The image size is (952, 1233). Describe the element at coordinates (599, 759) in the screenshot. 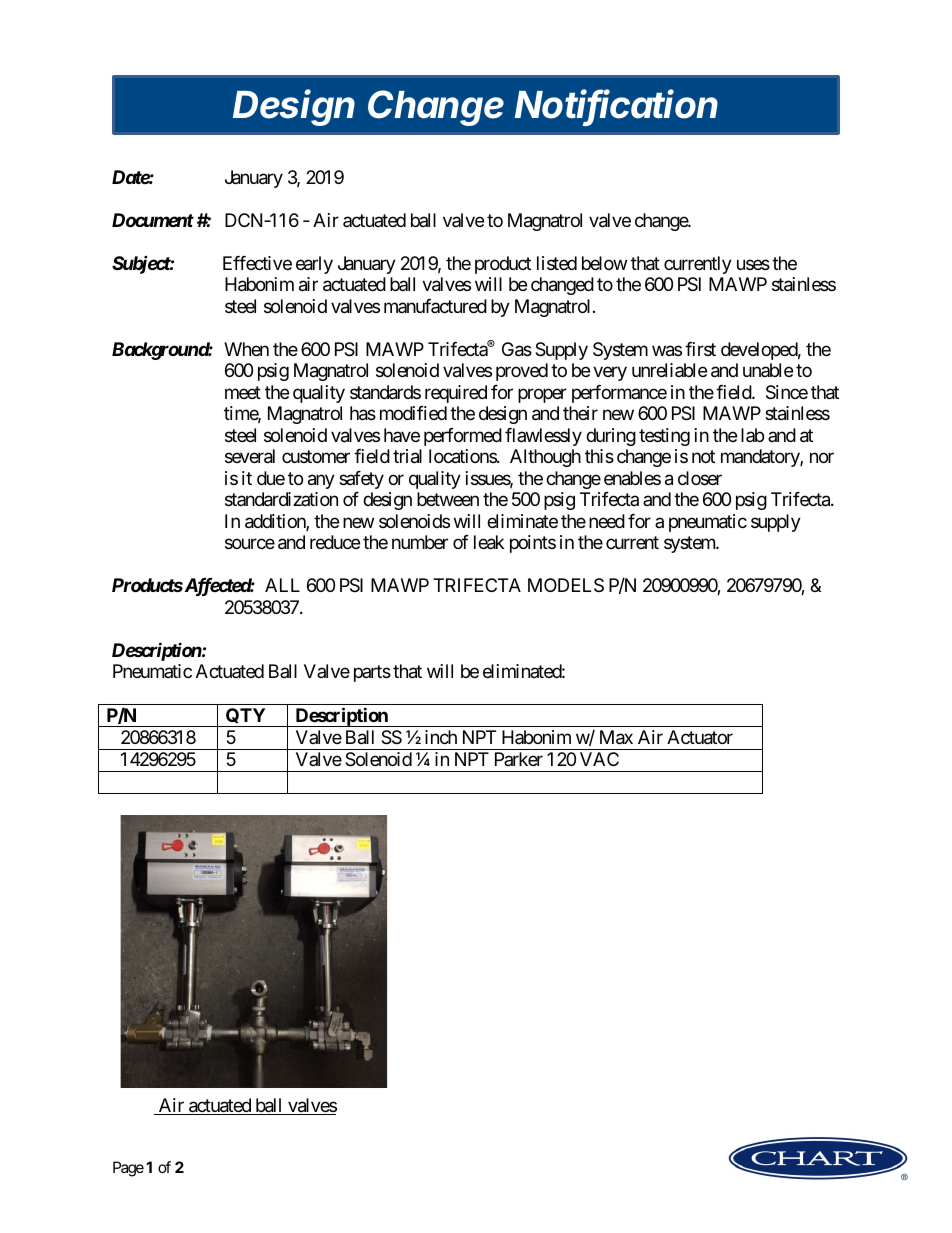

I see `VAC` at that location.
